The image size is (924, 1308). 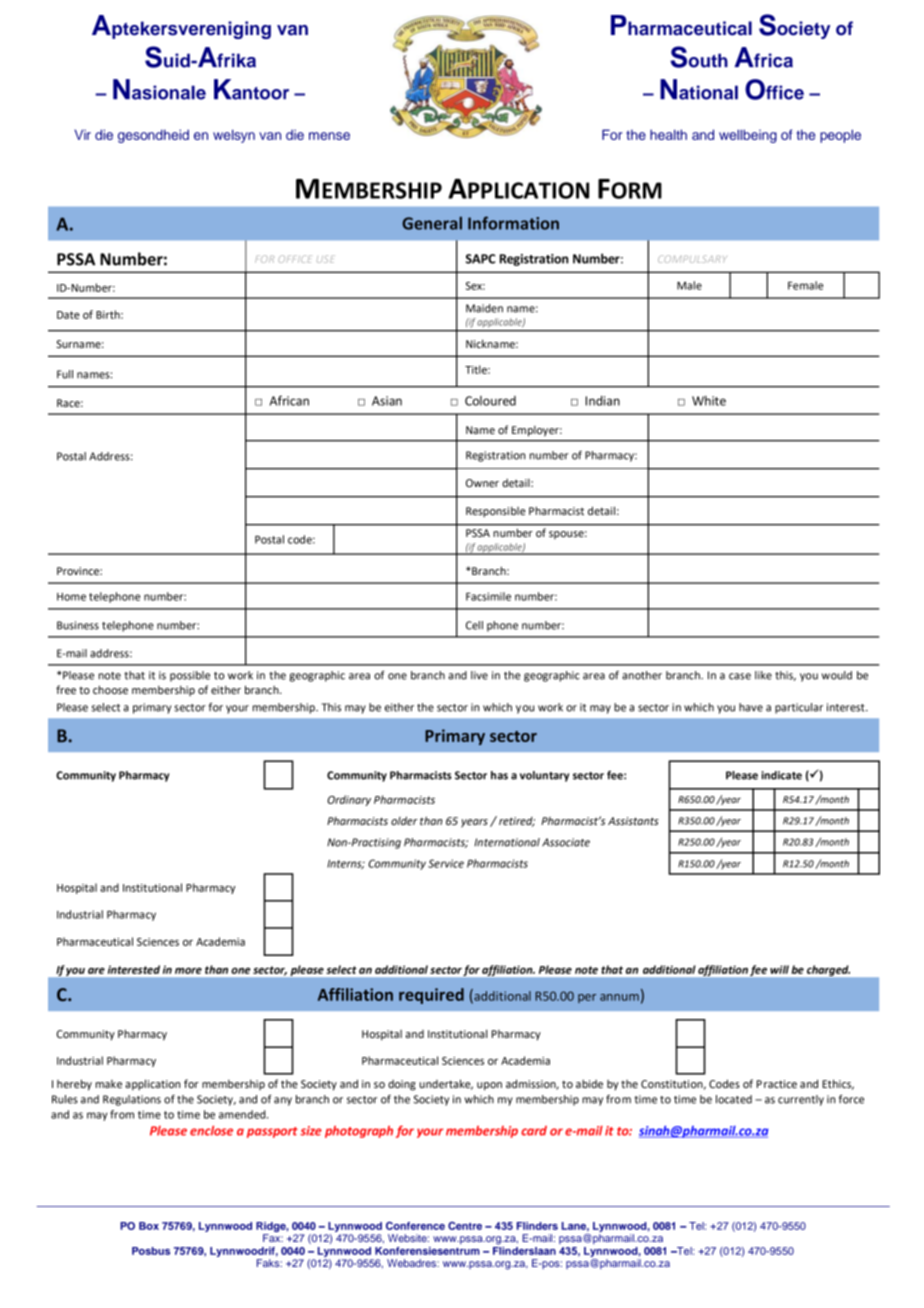 I want to click on Home, so click(x=71, y=597).
